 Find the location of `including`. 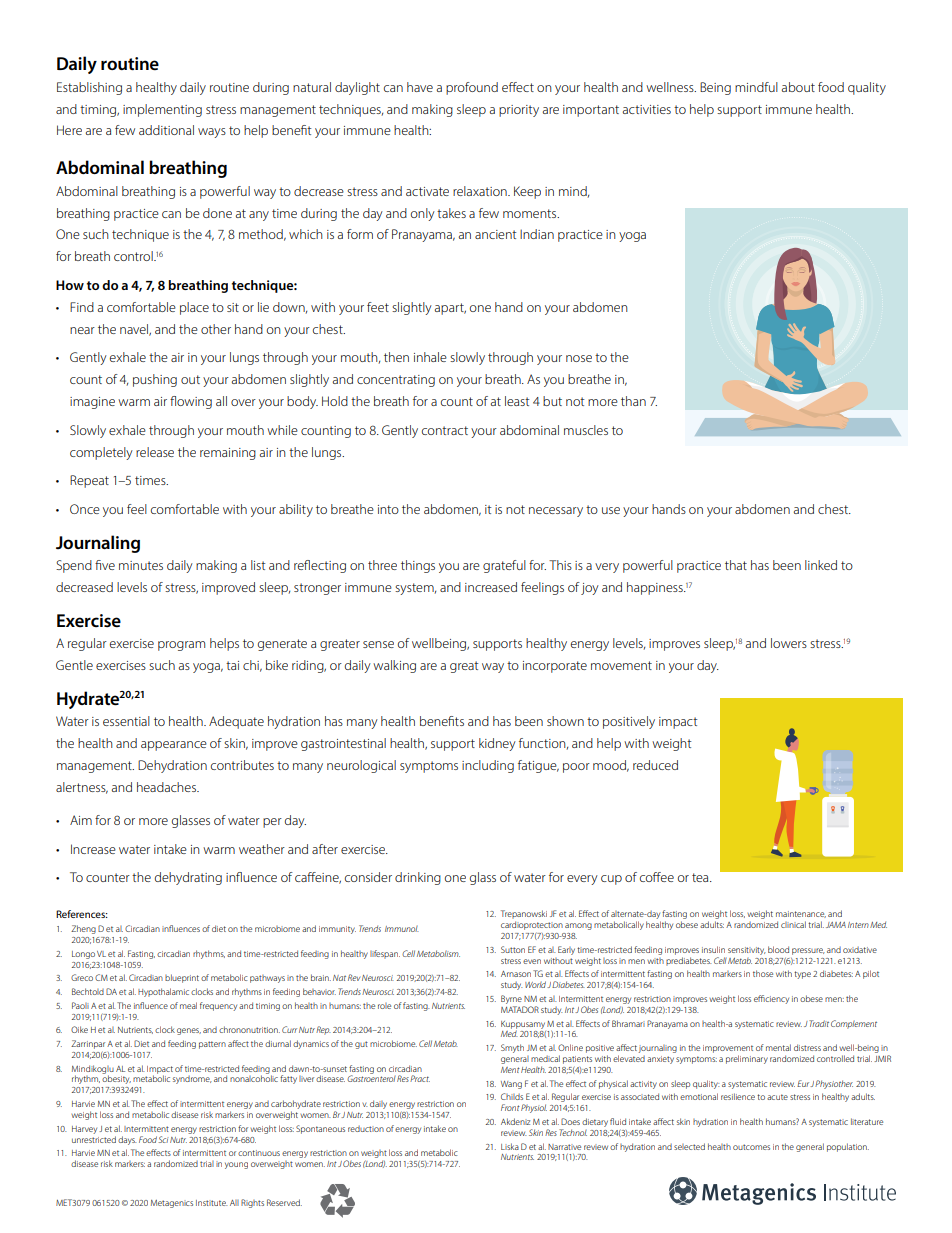

including is located at coordinates (488, 766).
